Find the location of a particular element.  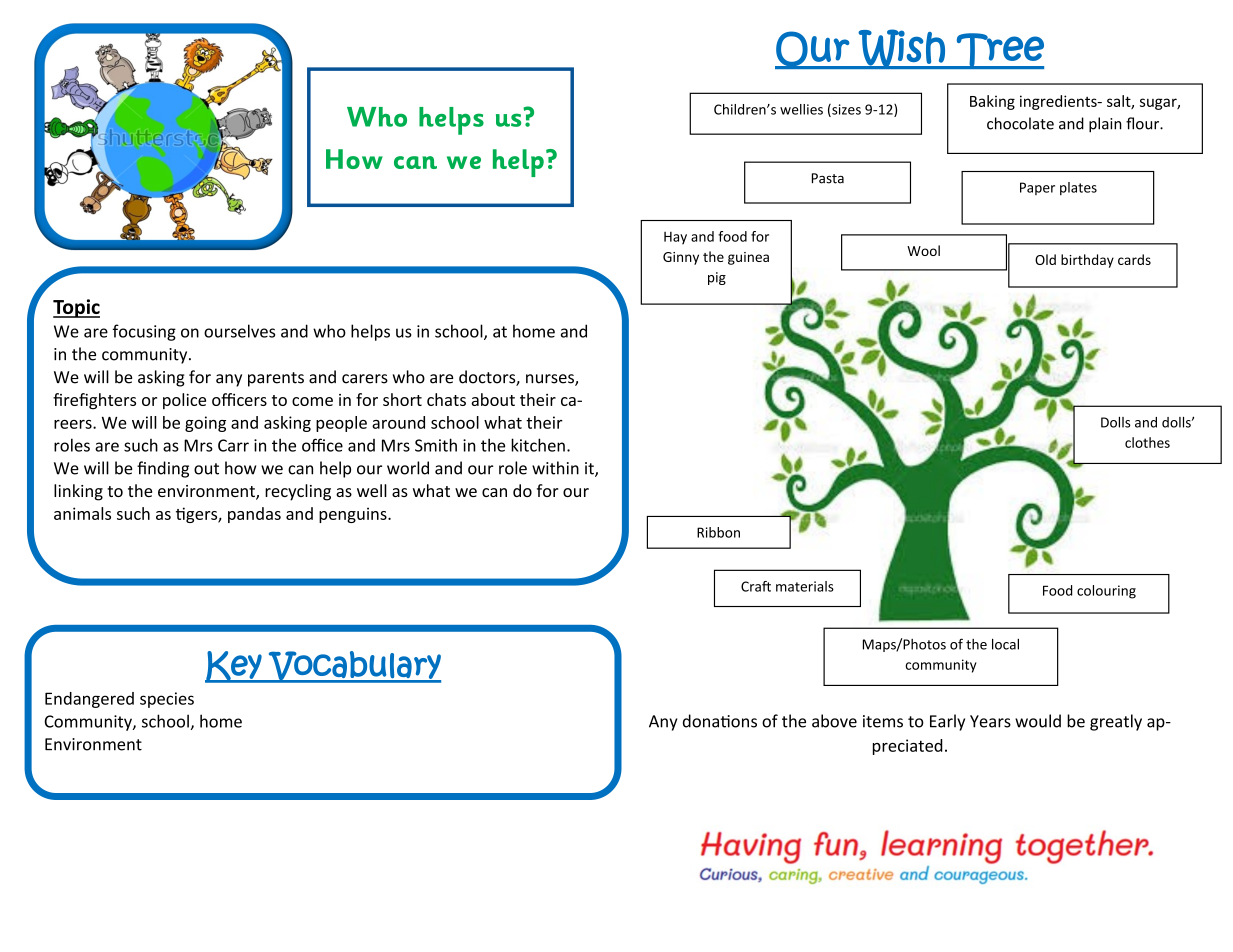

Wish is located at coordinates (902, 49).
